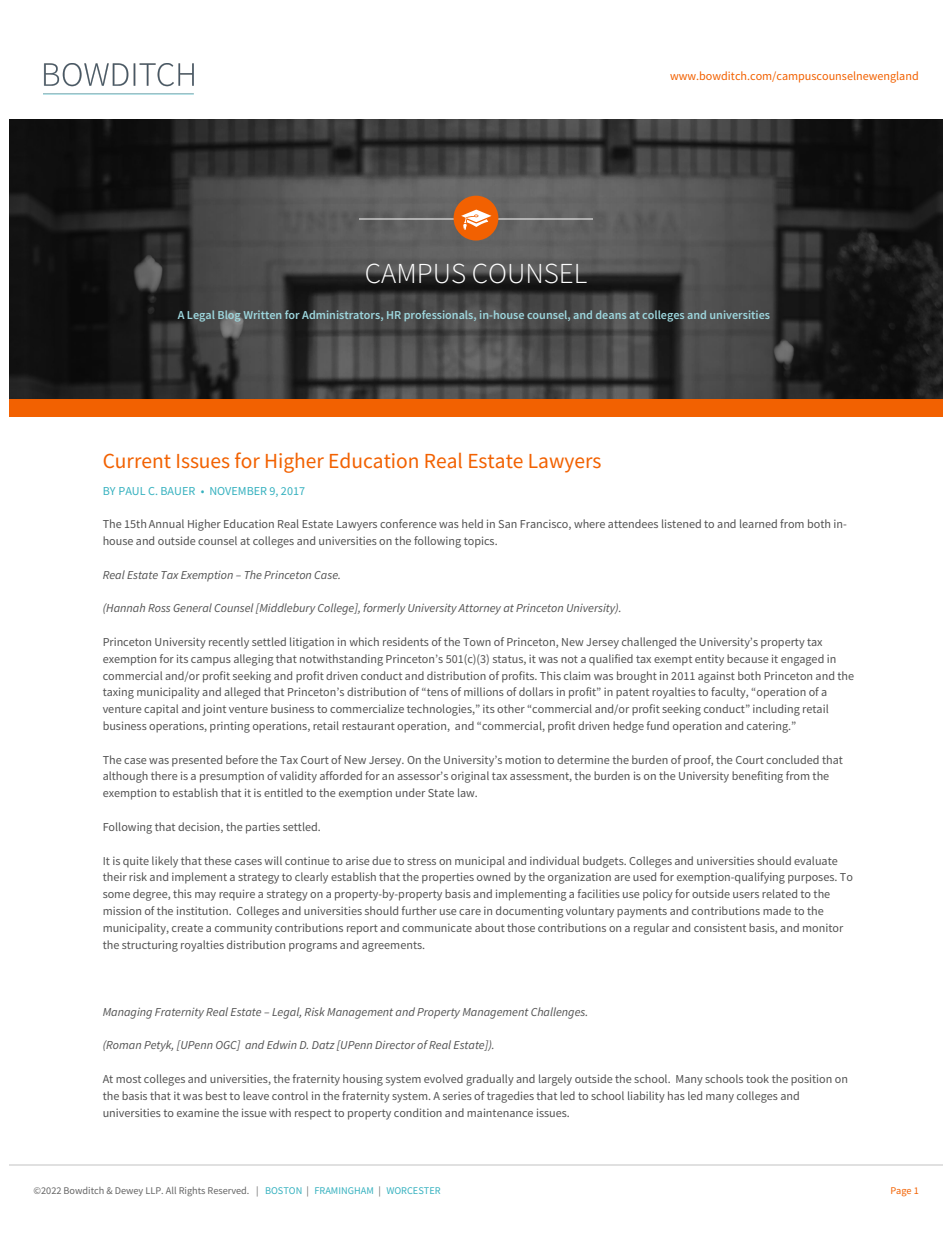 This screenshot has width=952, height=1233. Describe the element at coordinates (792, 759) in the screenshot. I see `concluded` at that location.
